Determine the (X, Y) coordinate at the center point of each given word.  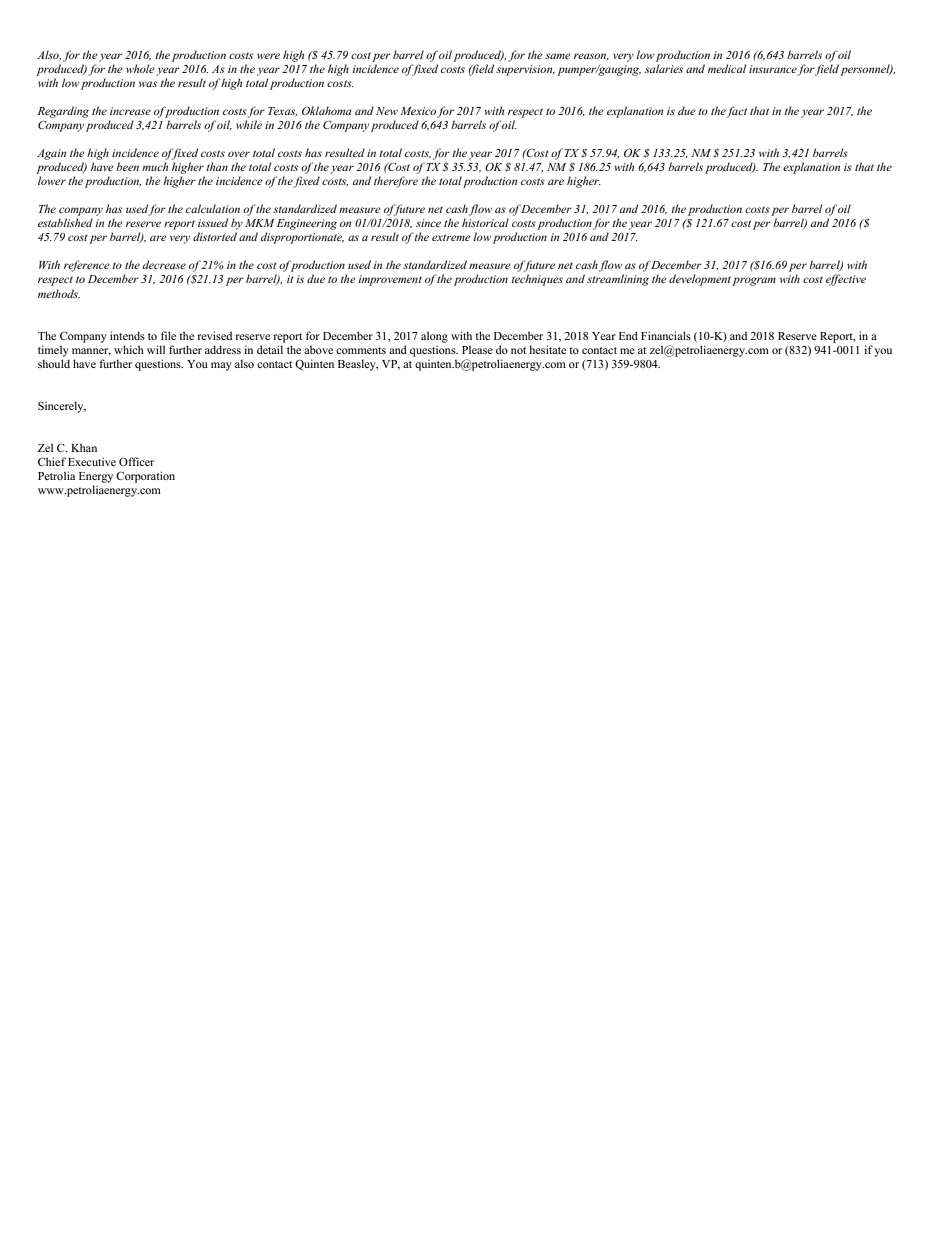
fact (736, 112)
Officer (136, 461)
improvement (390, 280)
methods (59, 293)
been (127, 166)
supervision (525, 70)
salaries (664, 68)
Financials (666, 335)
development (700, 280)
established (65, 222)
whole (140, 68)
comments (361, 350)
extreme (451, 237)
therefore (396, 182)
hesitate (547, 349)
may (221, 366)
